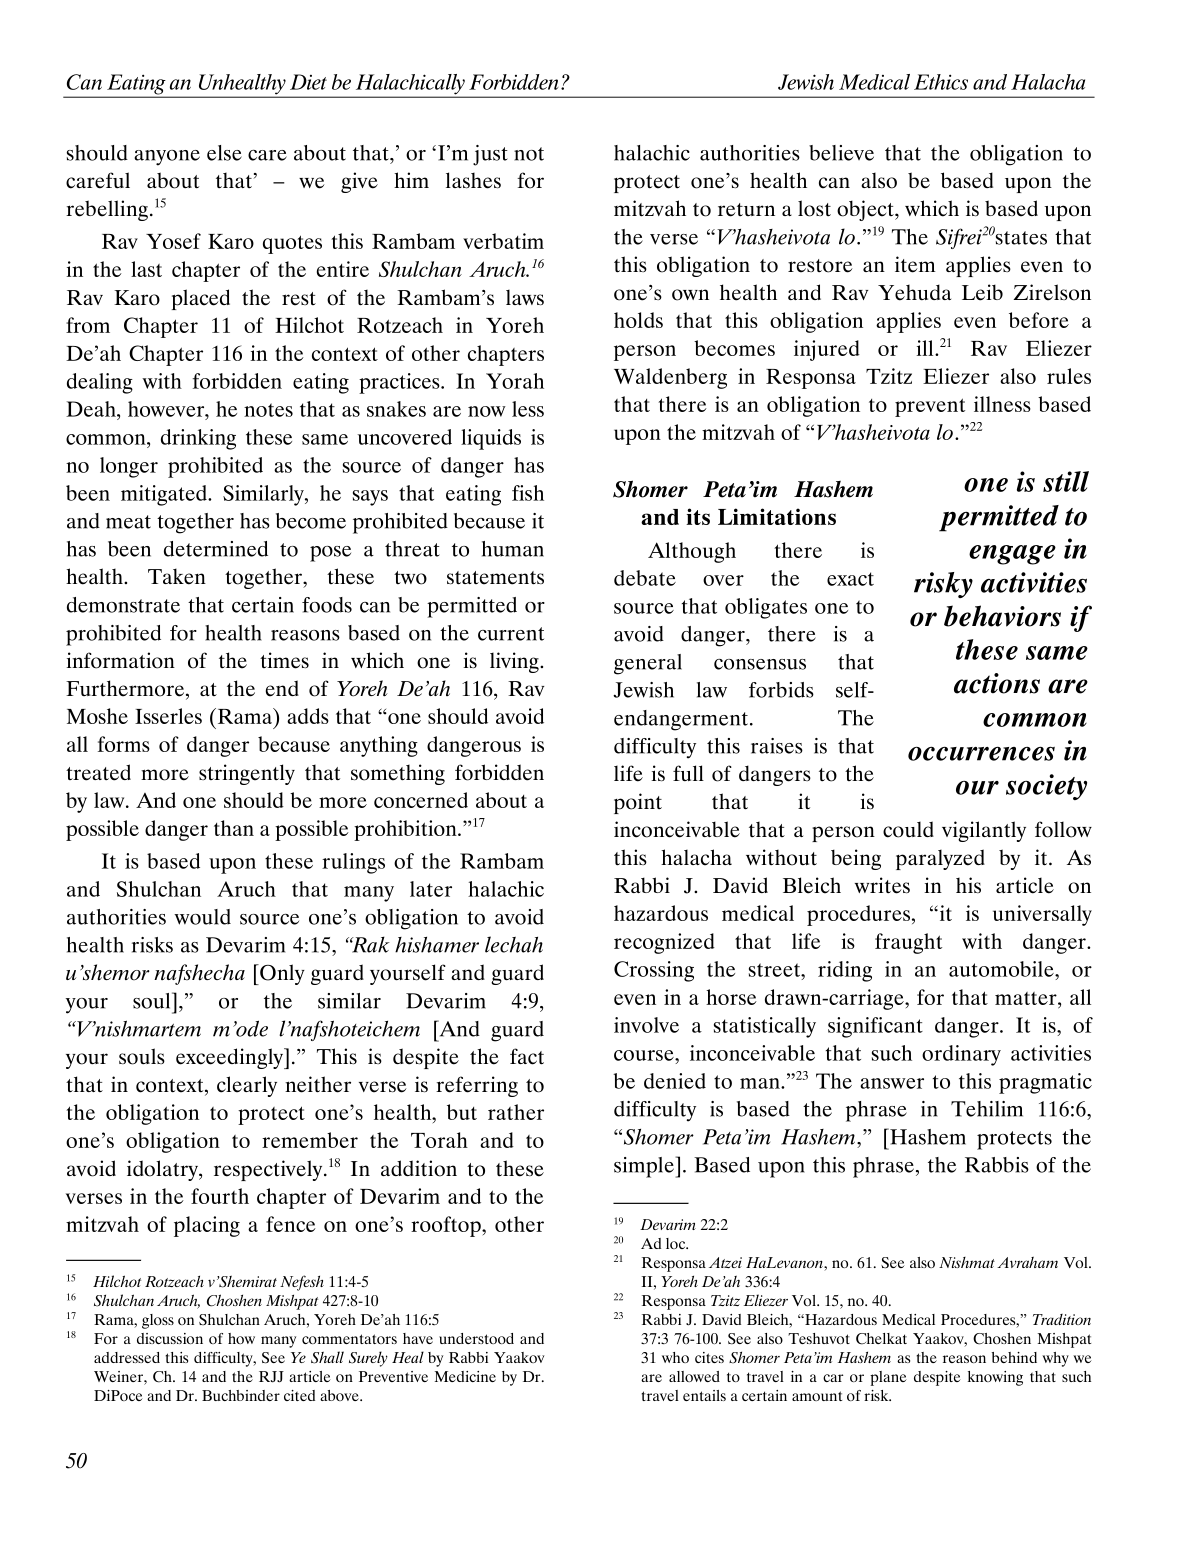  What do you see at coordinates (1012, 555) in the screenshot?
I see `engage` at bounding box center [1012, 555].
